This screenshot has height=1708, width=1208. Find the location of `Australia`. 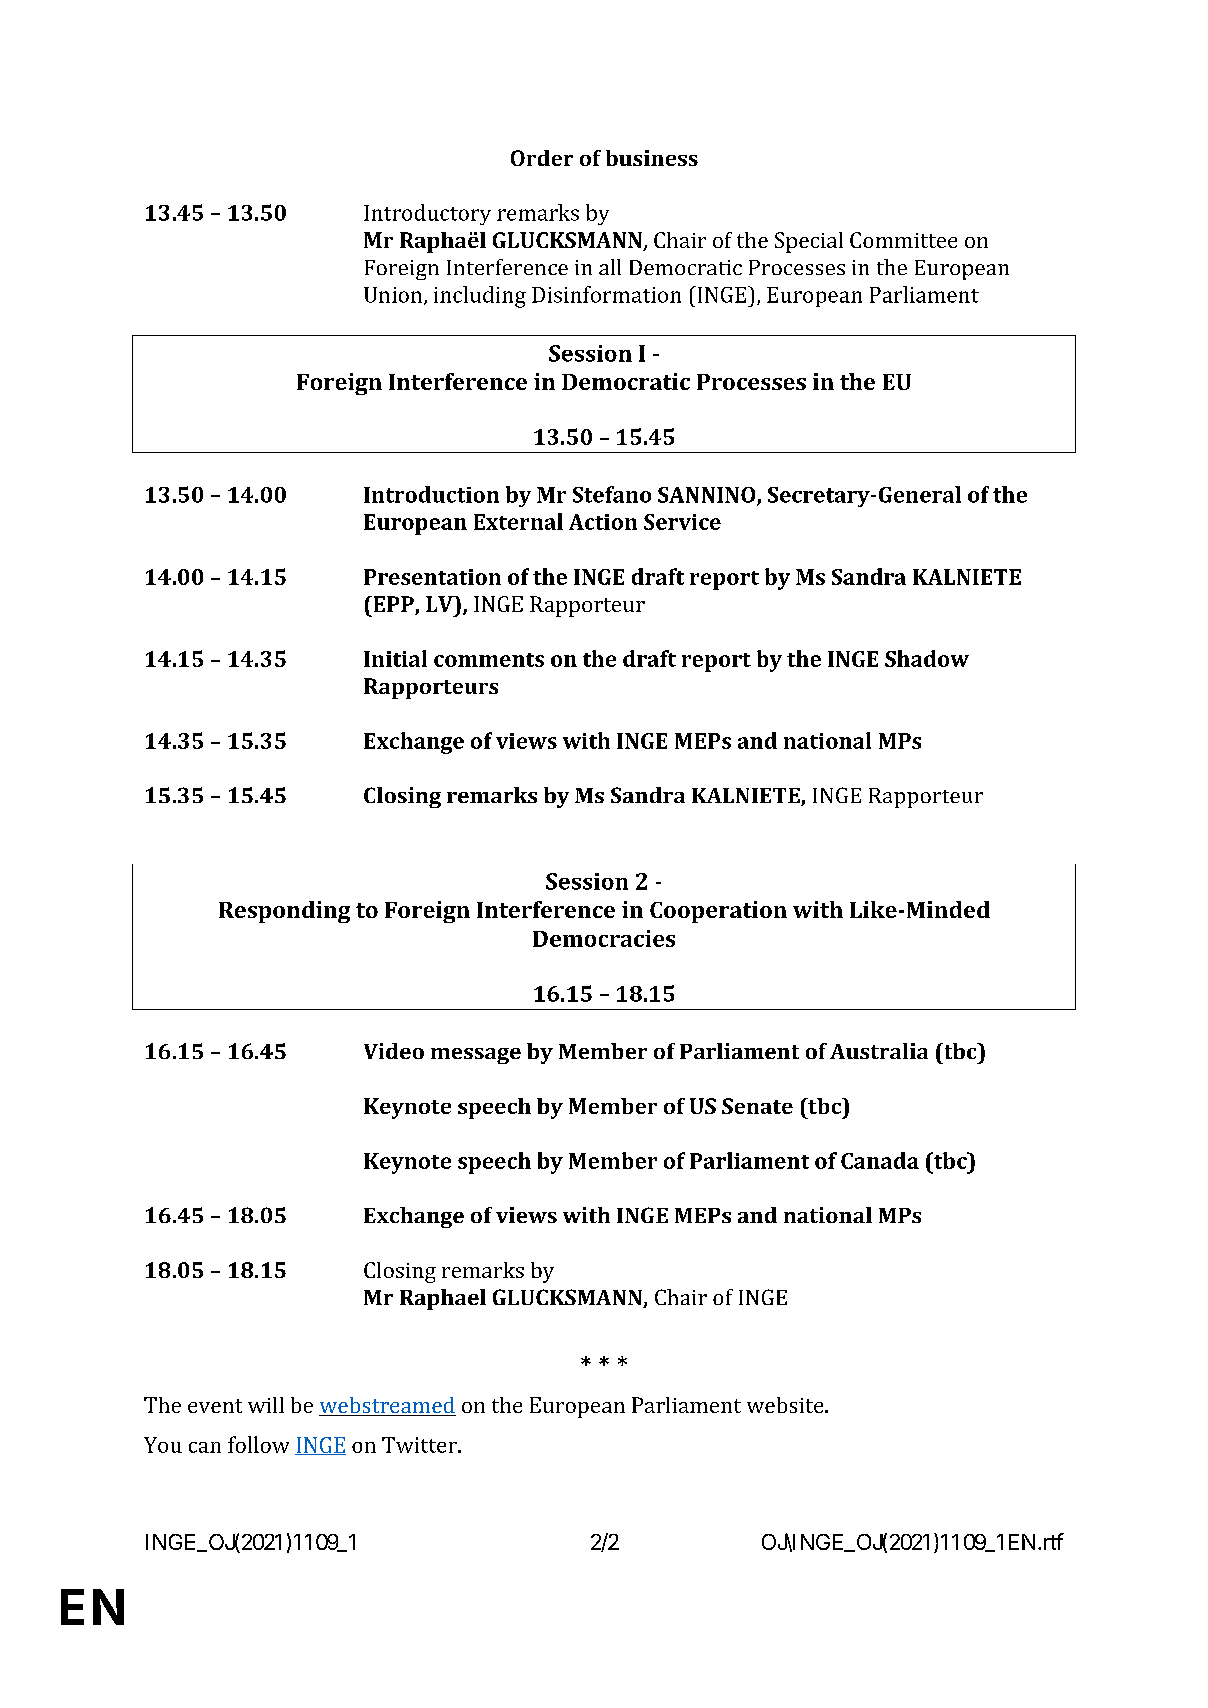

Australia is located at coordinates (879, 1051).
